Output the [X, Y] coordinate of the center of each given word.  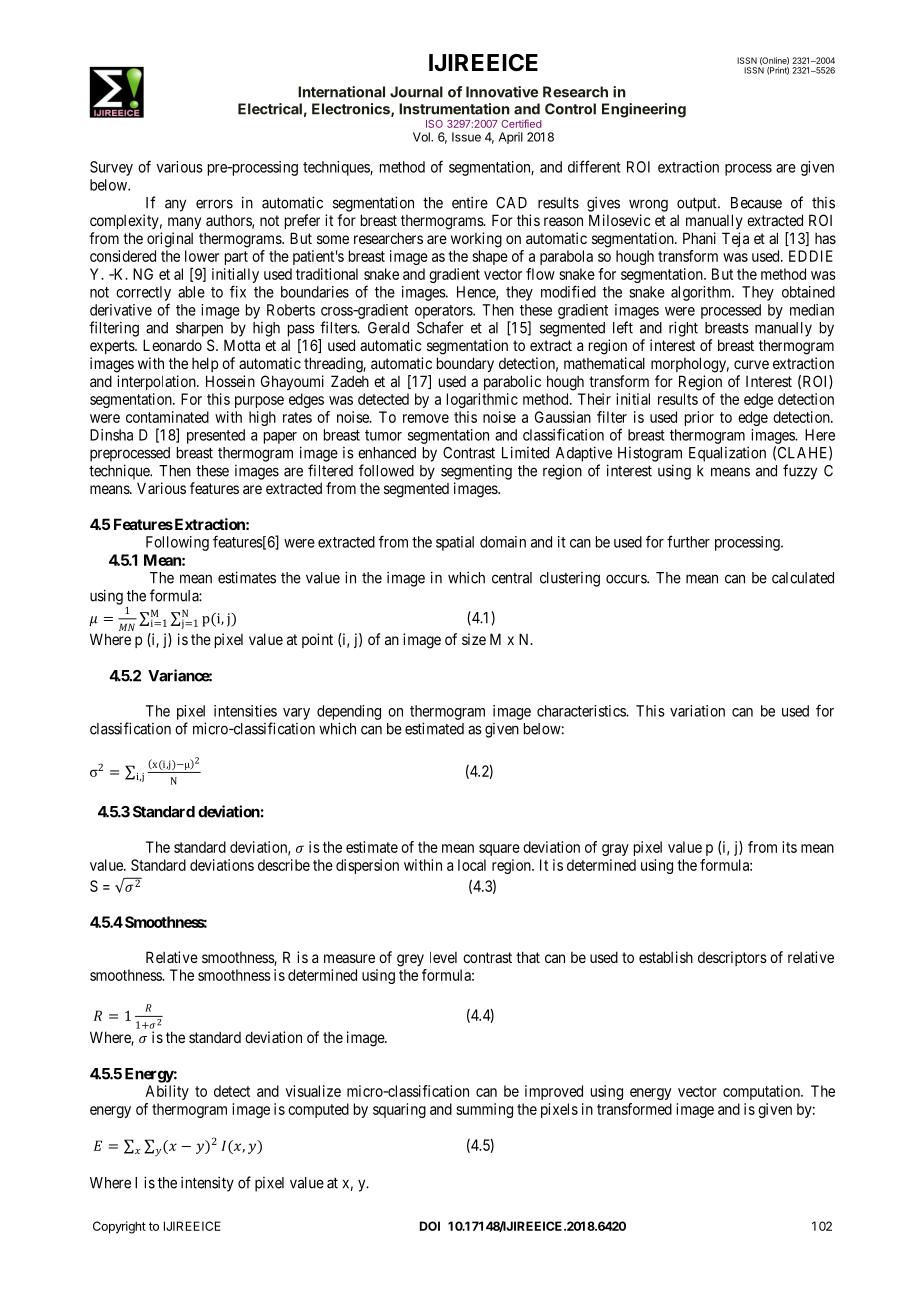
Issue [466, 137]
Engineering [644, 110]
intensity [207, 1184]
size [474, 639]
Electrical [270, 109]
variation [697, 711]
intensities [245, 711]
